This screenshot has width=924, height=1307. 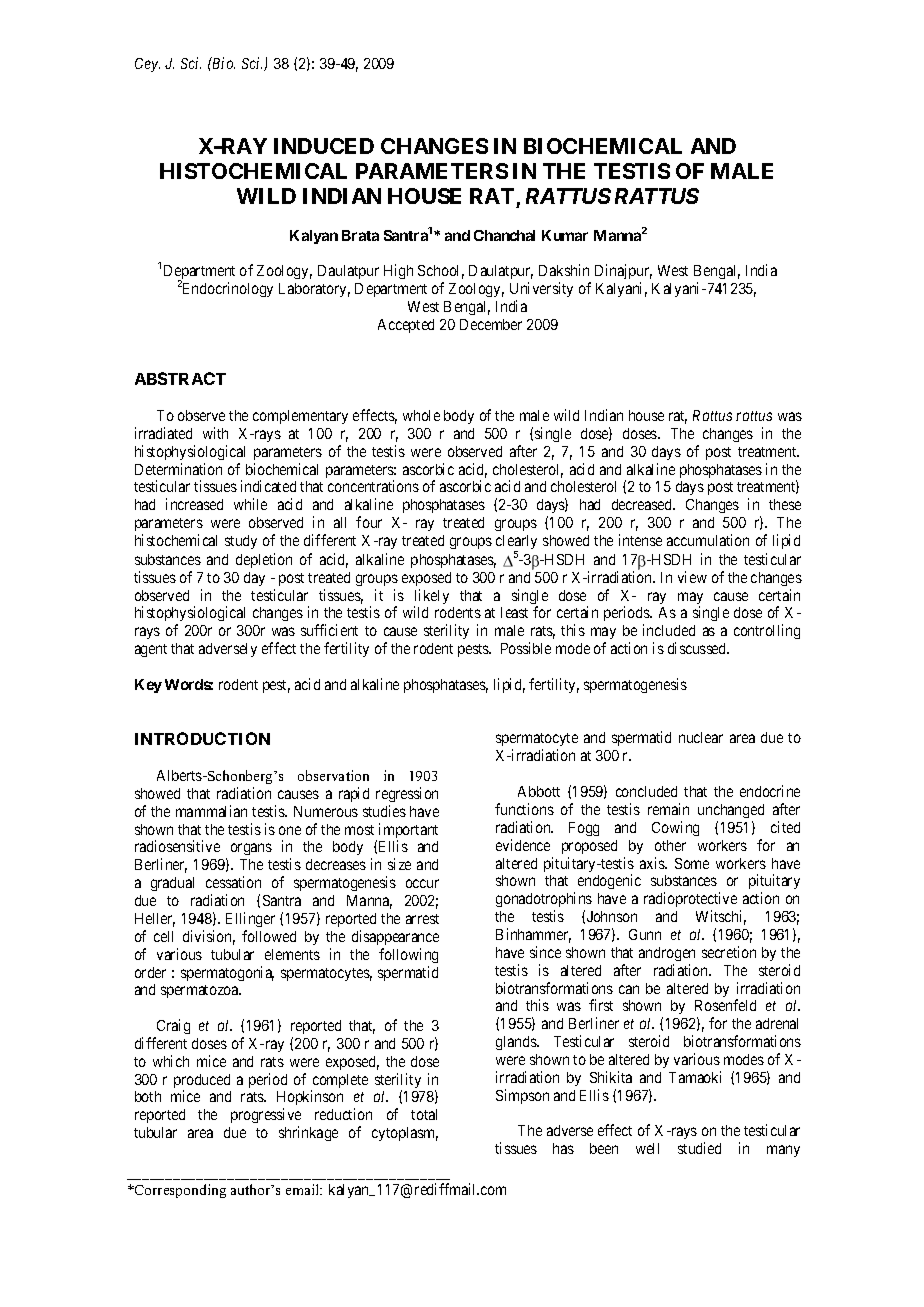 What do you see at coordinates (324, 146) in the screenshot?
I see `INDUCED` at bounding box center [324, 146].
